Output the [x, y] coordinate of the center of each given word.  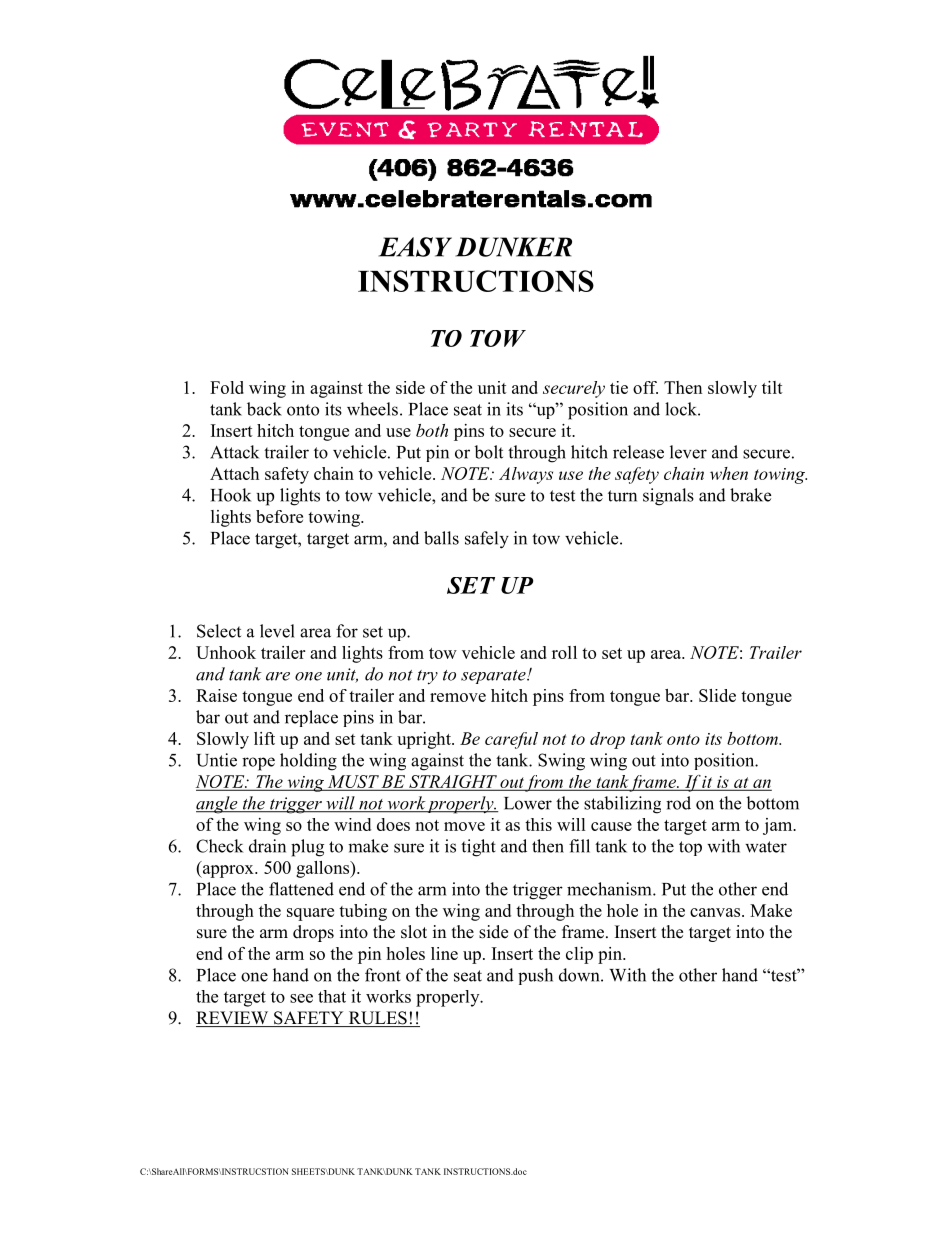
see [301, 998]
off [645, 387]
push [535, 976]
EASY [415, 247]
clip [579, 955]
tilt [772, 387]
